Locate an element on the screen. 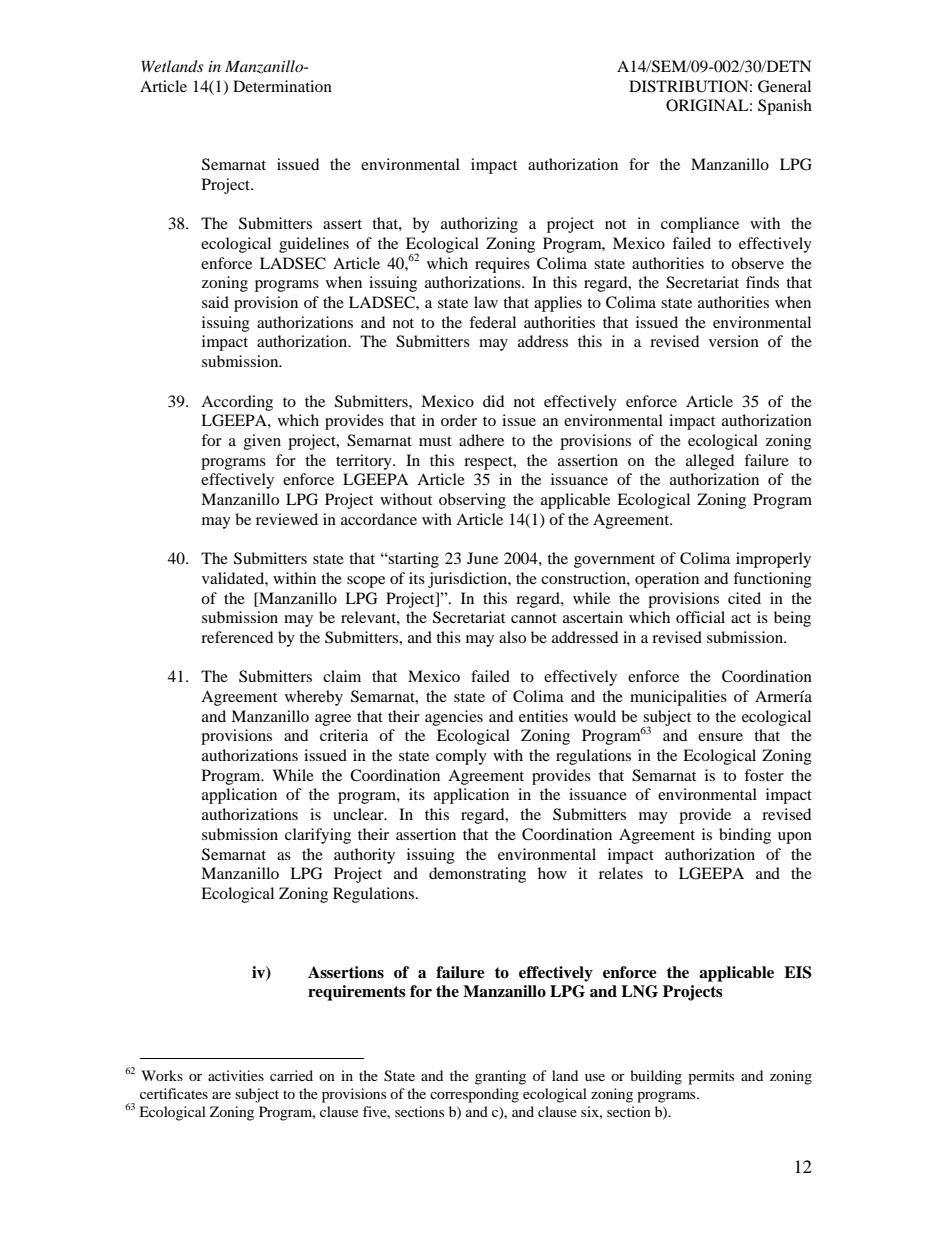 The width and height of the screenshot is (952, 1233). binding is located at coordinates (745, 836).
